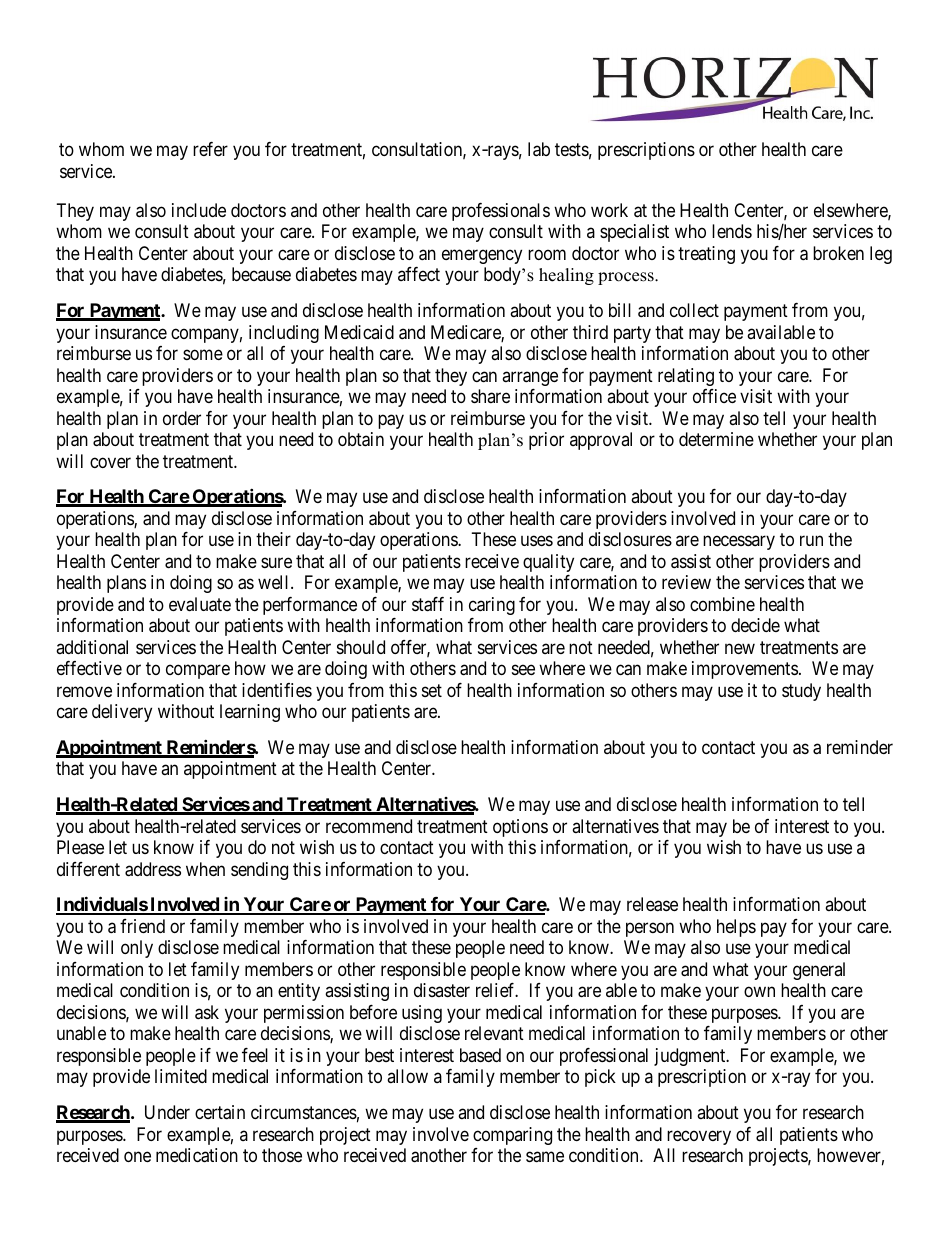 Image resolution: width=952 pixels, height=1233 pixels. Describe the element at coordinates (512, 1136) in the screenshot. I see `comparing` at that location.
